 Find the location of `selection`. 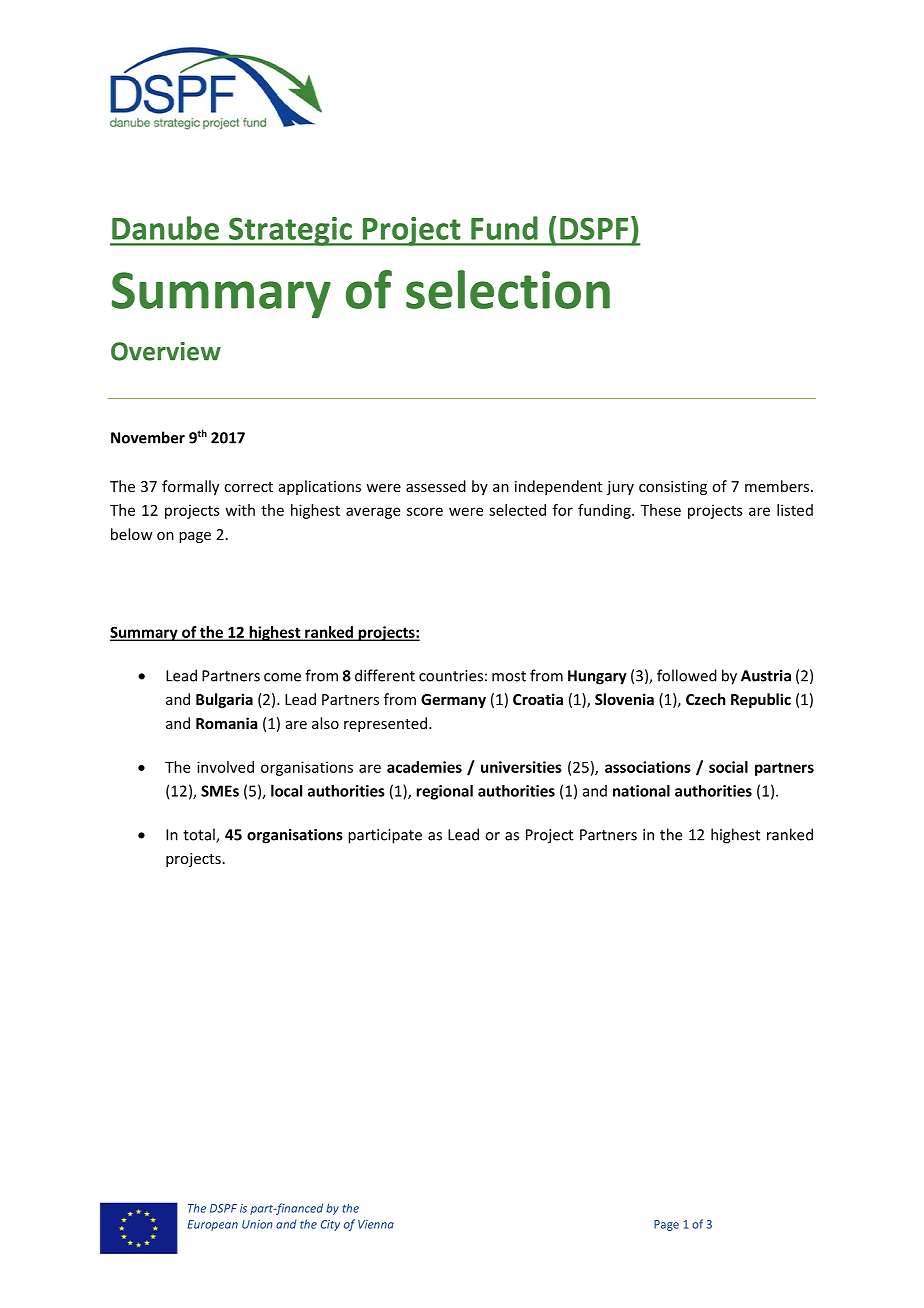

selection is located at coordinates (508, 289).
